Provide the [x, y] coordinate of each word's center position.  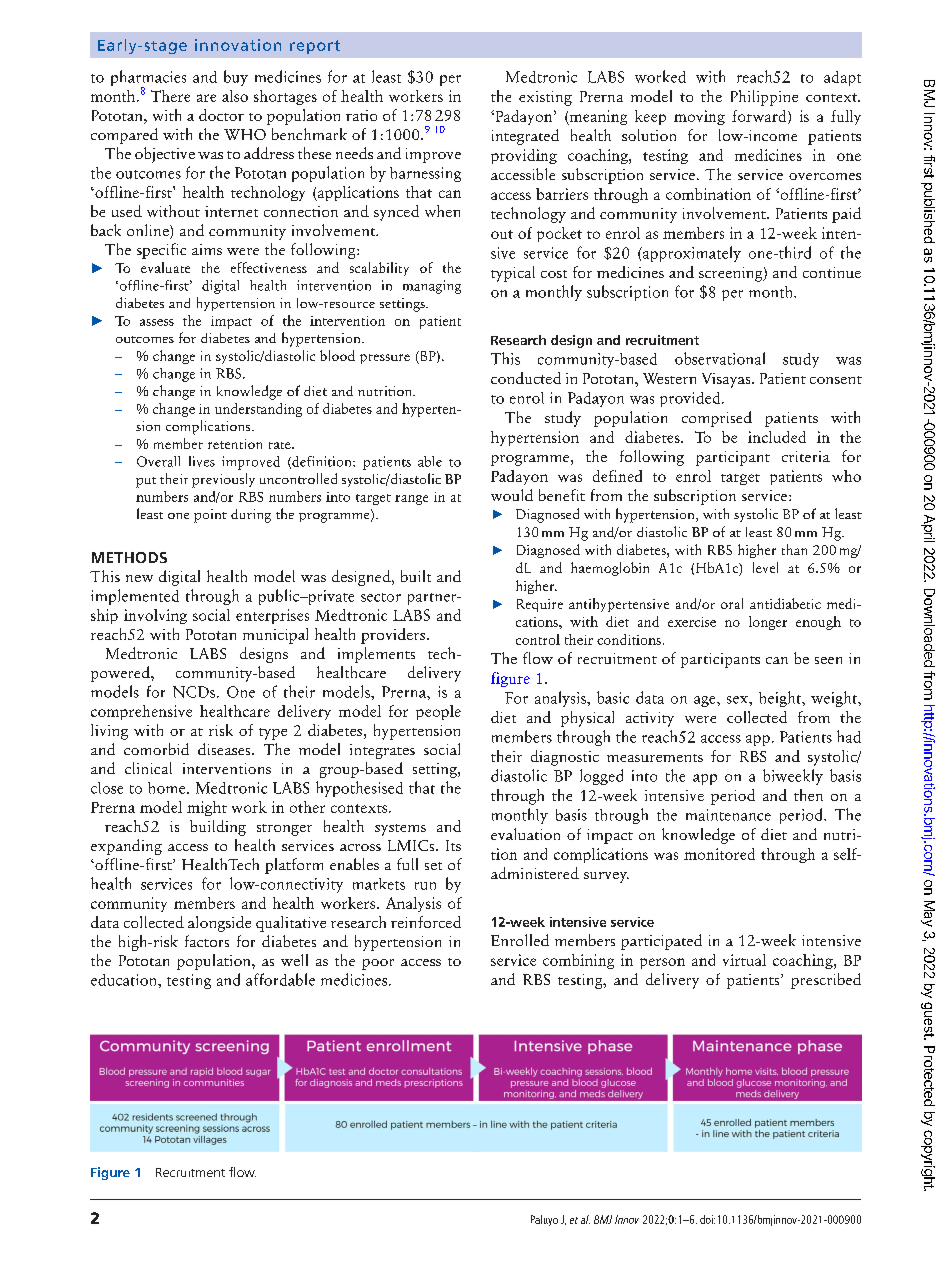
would [512, 495]
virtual [744, 960]
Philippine [764, 98]
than [794, 549]
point [210, 516]
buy [236, 78]
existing [545, 98]
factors [207, 941]
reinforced [426, 922]
